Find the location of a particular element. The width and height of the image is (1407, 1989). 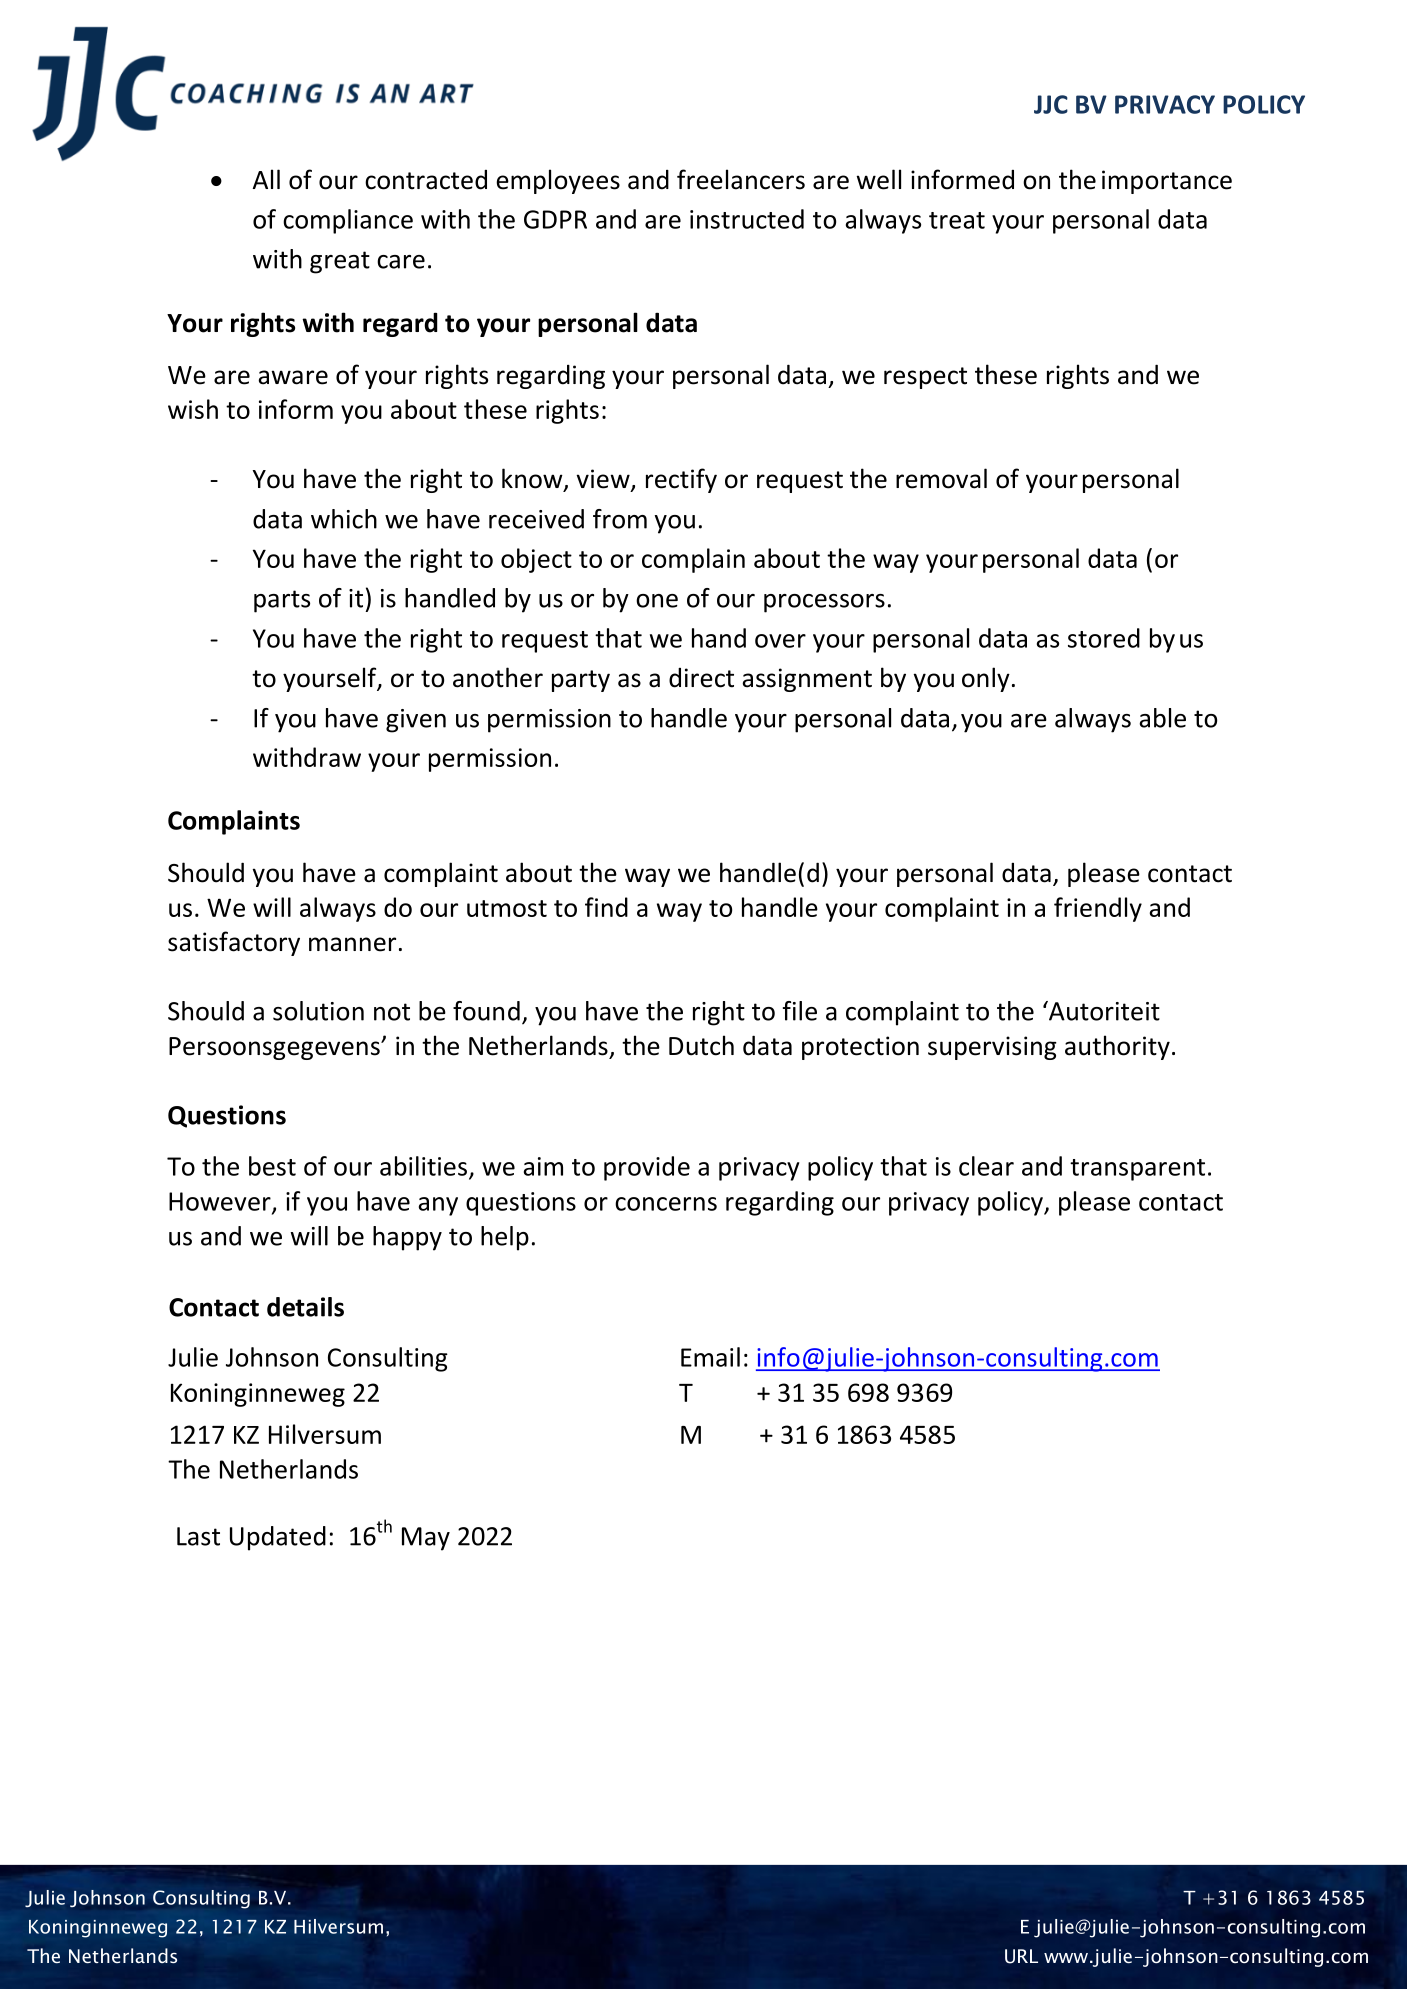

supervising is located at coordinates (992, 1048).
